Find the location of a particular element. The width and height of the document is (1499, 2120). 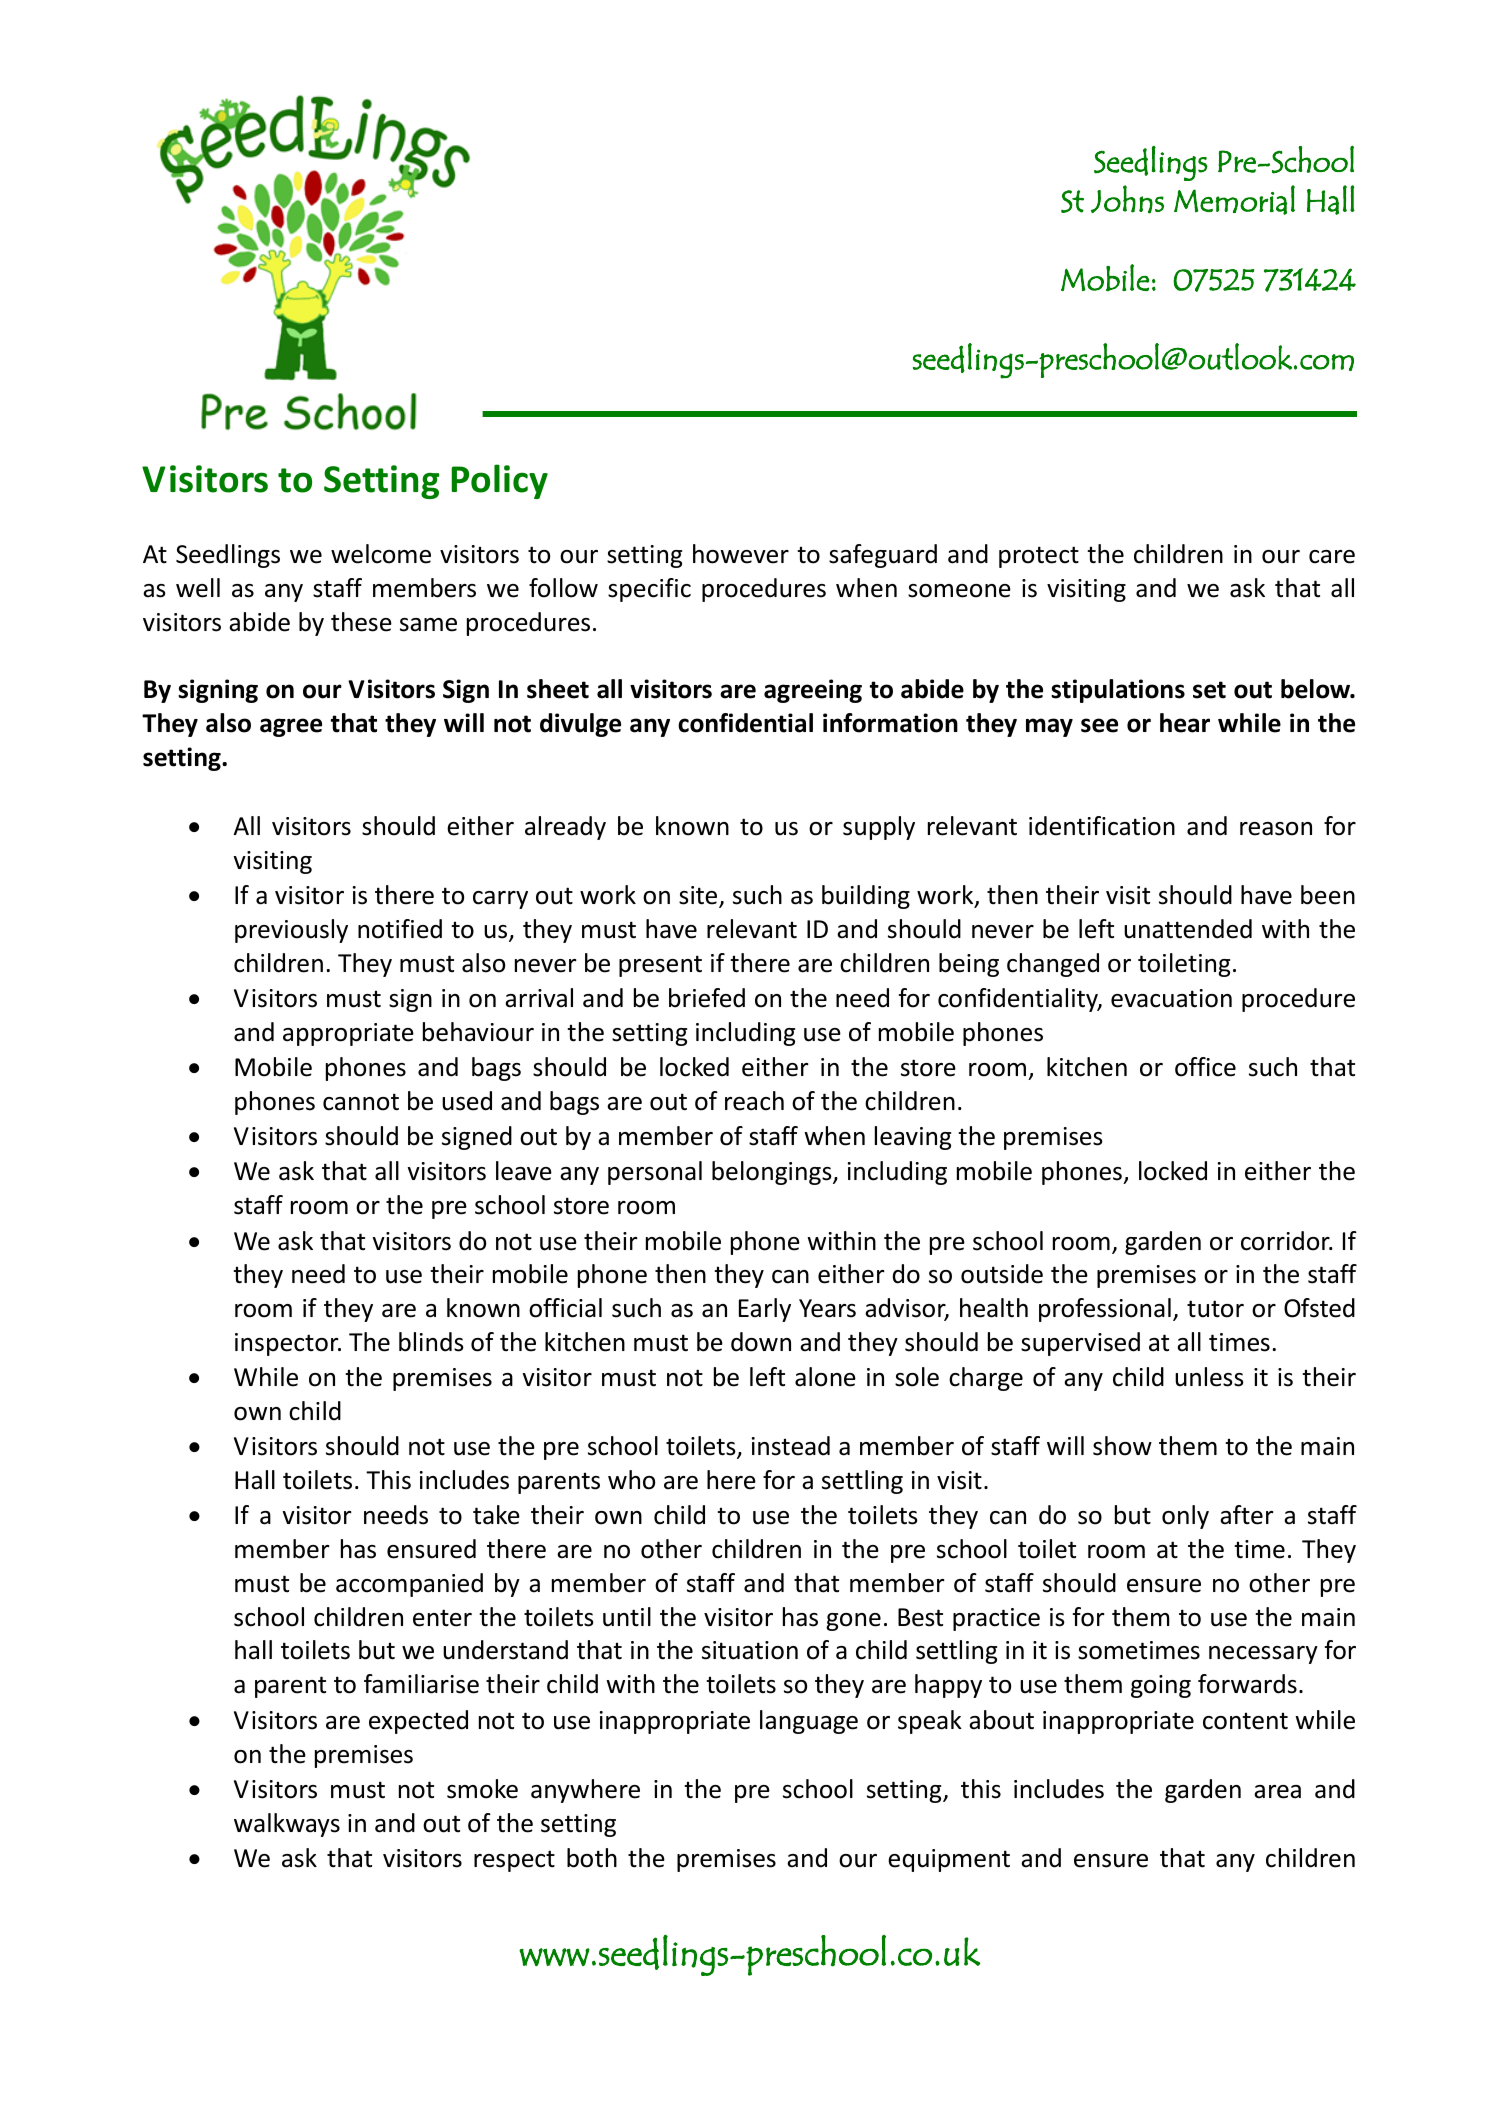

tutor is located at coordinates (1215, 1309).
